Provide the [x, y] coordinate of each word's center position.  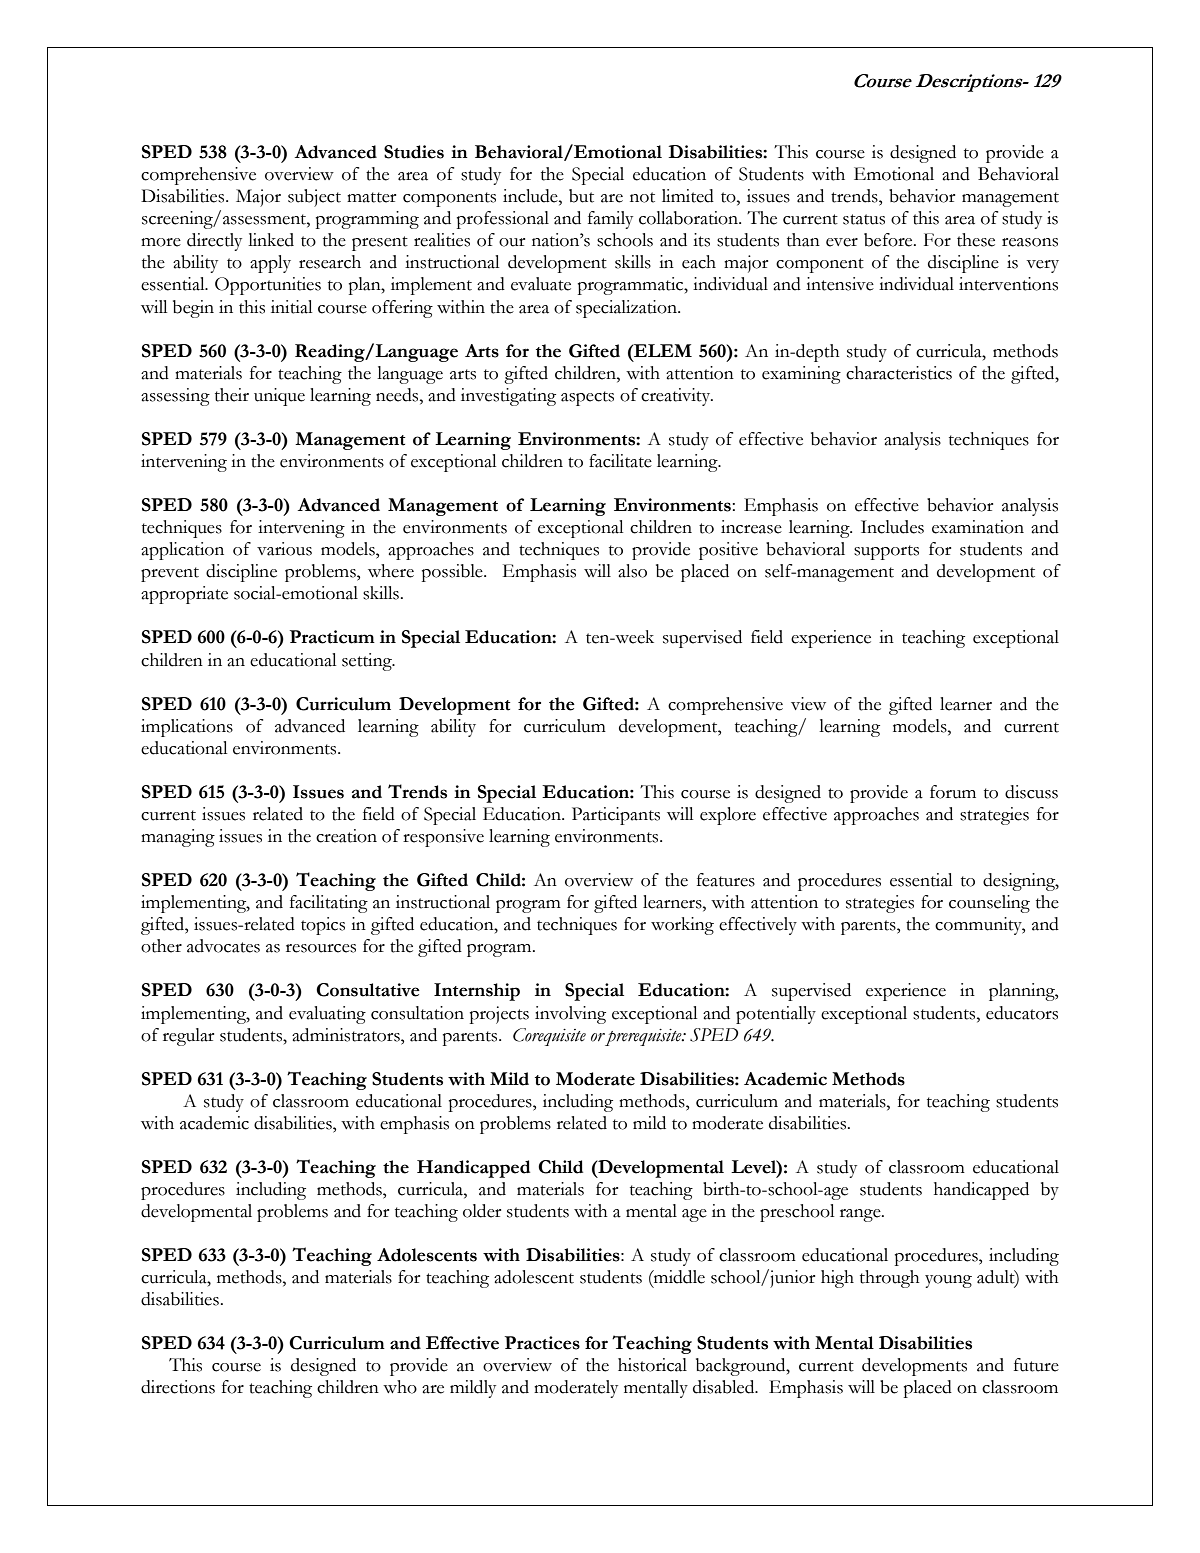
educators [1022, 1013]
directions [178, 1387]
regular [188, 1037]
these [976, 240]
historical [652, 1365]
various [284, 549]
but [581, 196]
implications [187, 728]
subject [314, 198]
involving [570, 1015]
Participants [616, 816]
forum [953, 792]
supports [886, 552]
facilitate [620, 461]
